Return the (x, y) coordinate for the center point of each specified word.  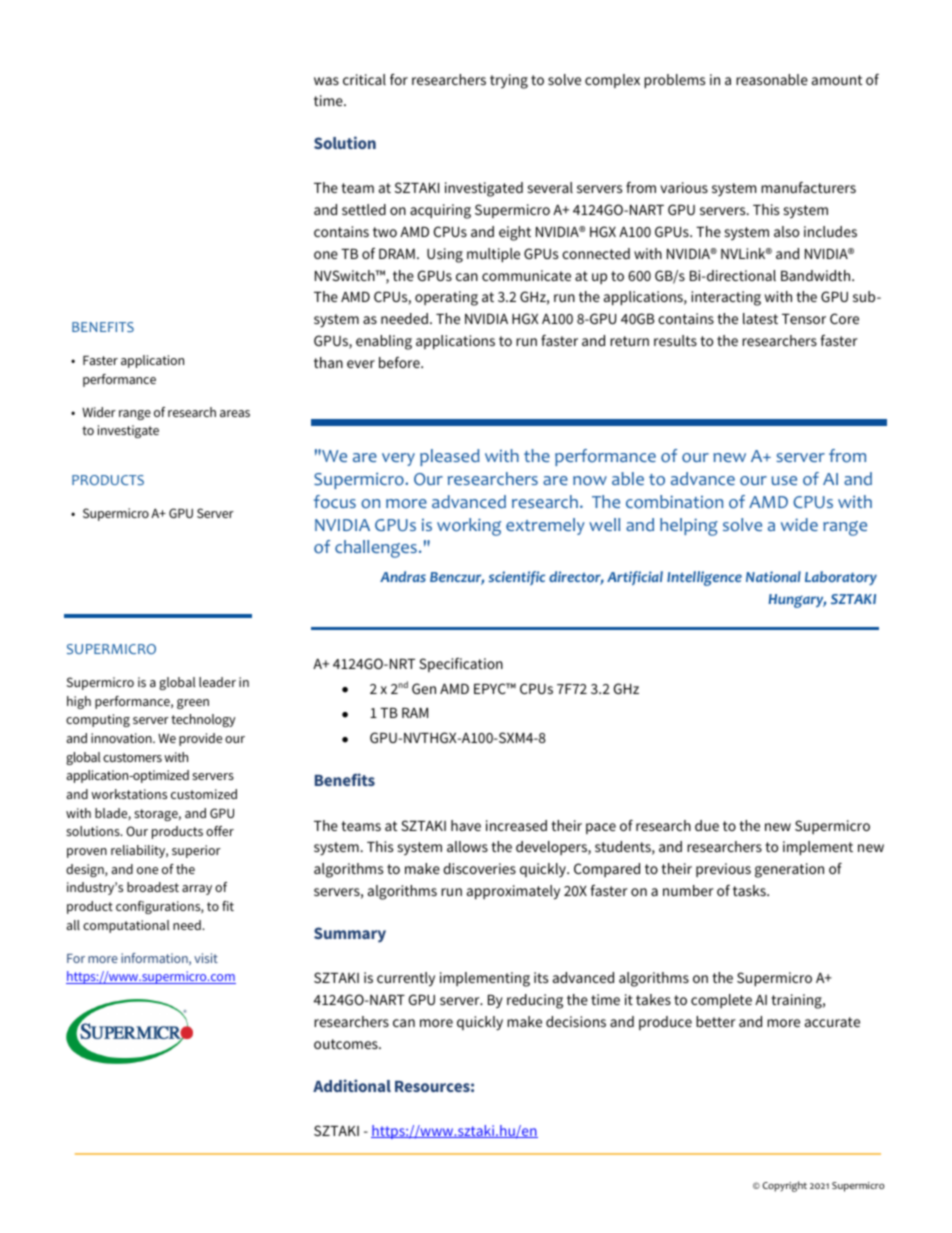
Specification (461, 665)
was (326, 81)
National (773, 576)
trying (509, 81)
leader (217, 682)
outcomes (347, 1044)
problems (674, 81)
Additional (352, 1085)
